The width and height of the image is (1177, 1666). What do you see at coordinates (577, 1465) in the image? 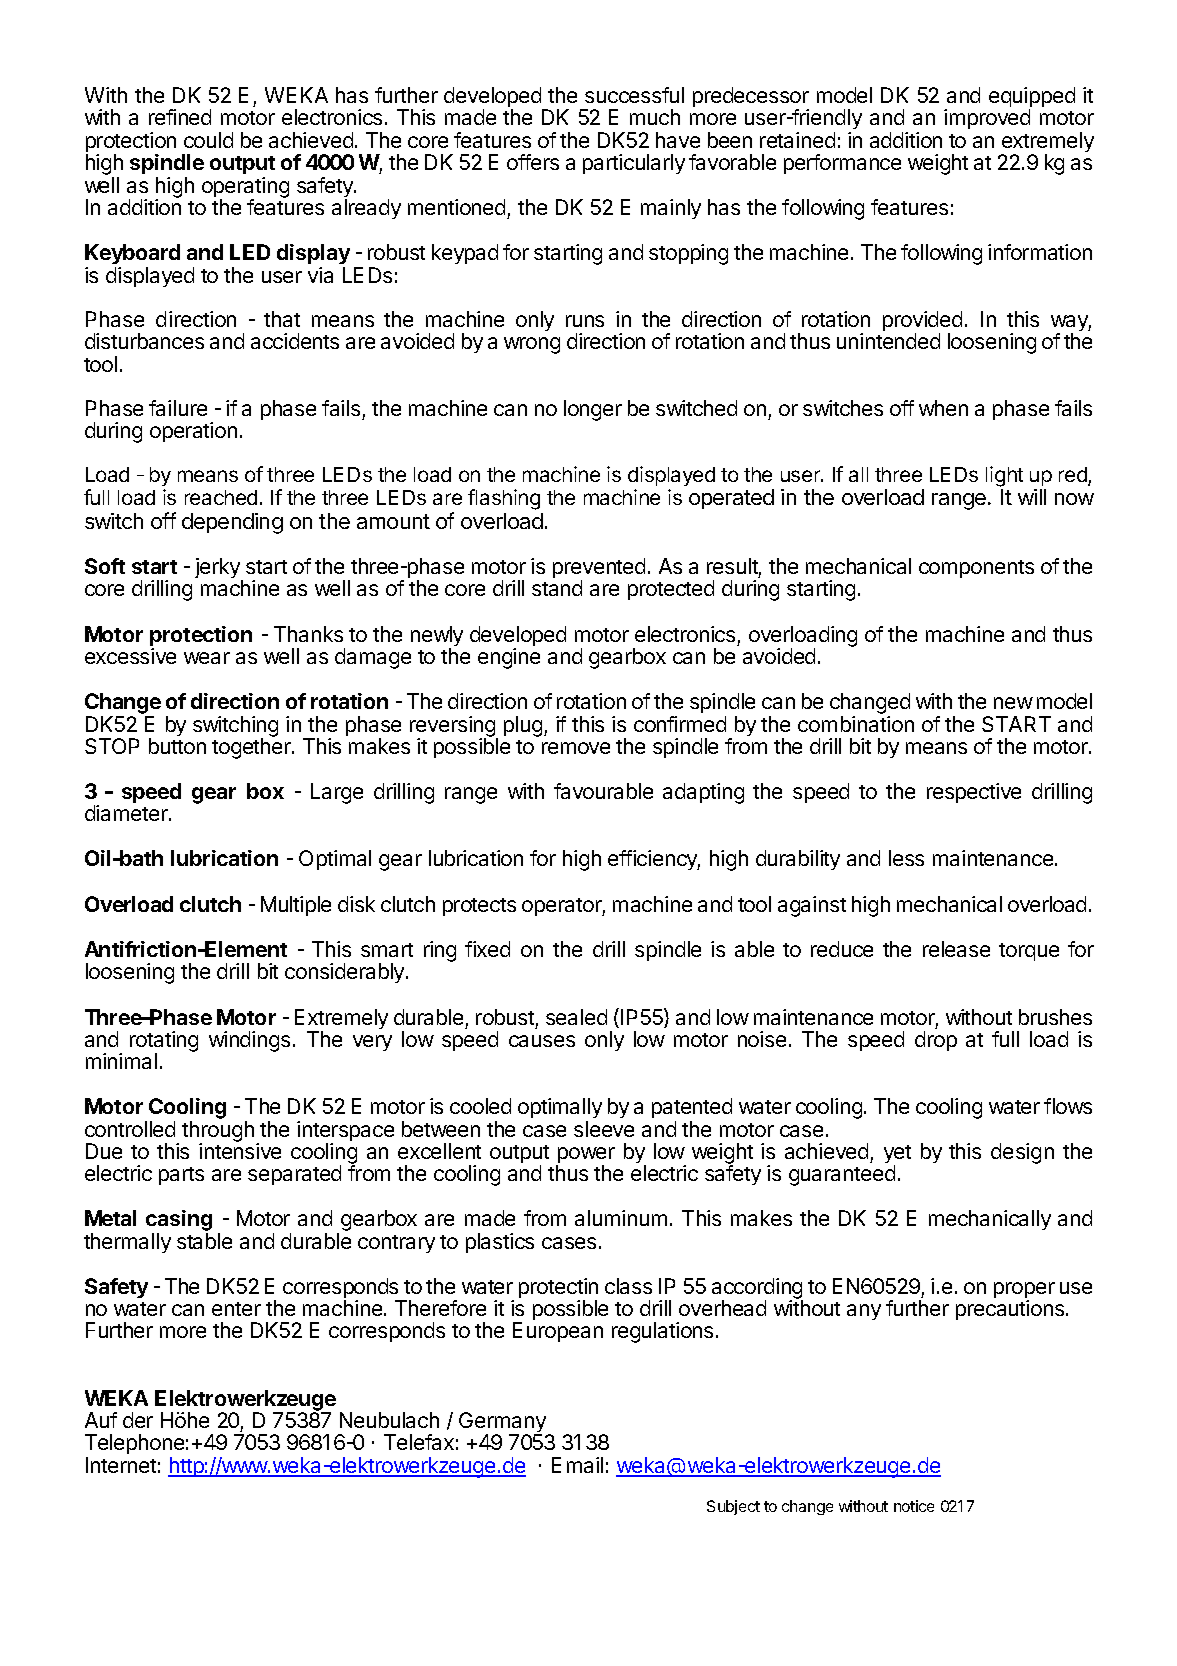
I see `Email` at bounding box center [577, 1465].
